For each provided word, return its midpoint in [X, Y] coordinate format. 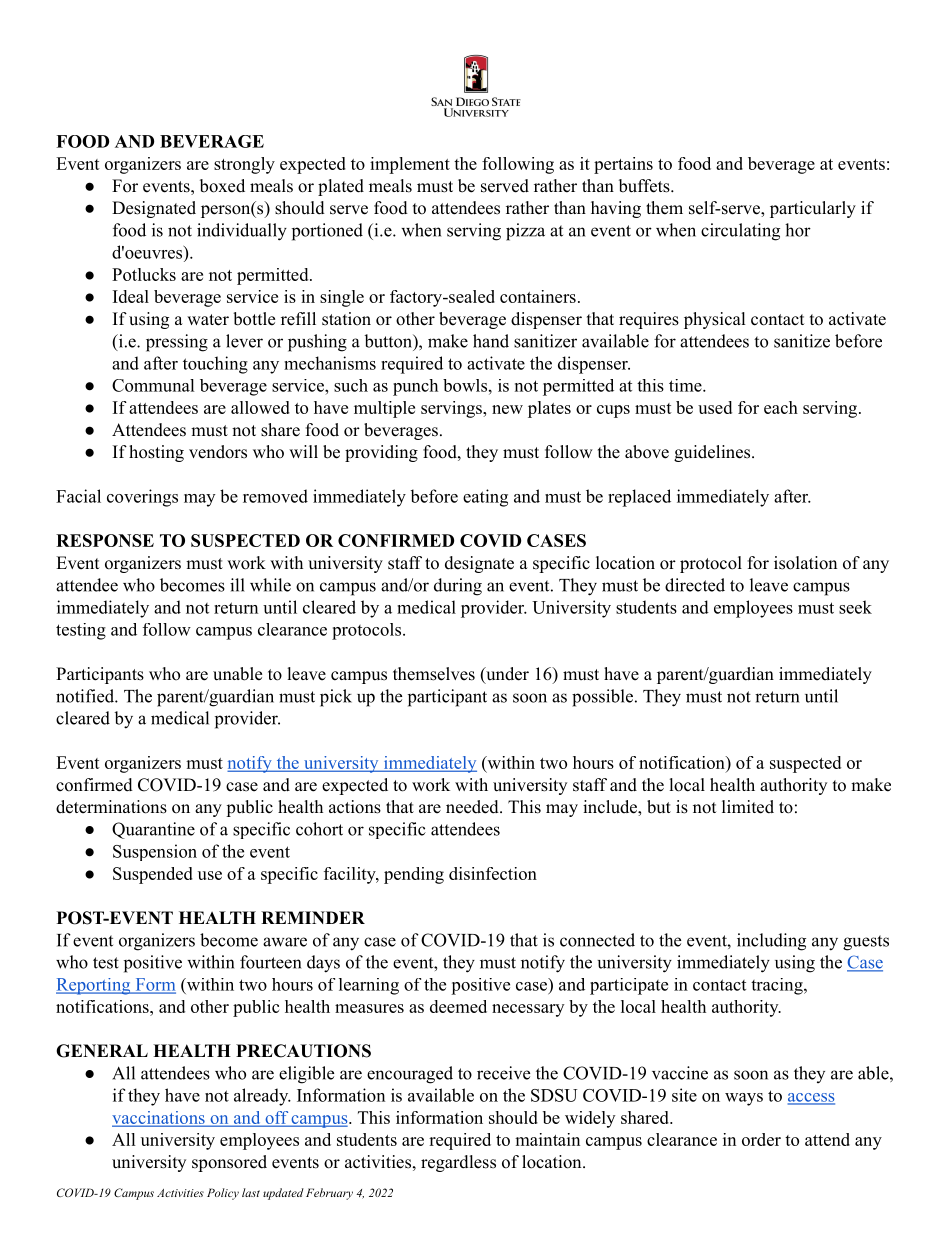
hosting [156, 453]
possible [602, 698]
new [507, 409]
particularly [813, 209]
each [781, 407]
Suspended [153, 875]
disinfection [493, 873]
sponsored [229, 1163]
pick [336, 698]
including [771, 942]
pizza [525, 232]
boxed [222, 186]
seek [855, 607]
